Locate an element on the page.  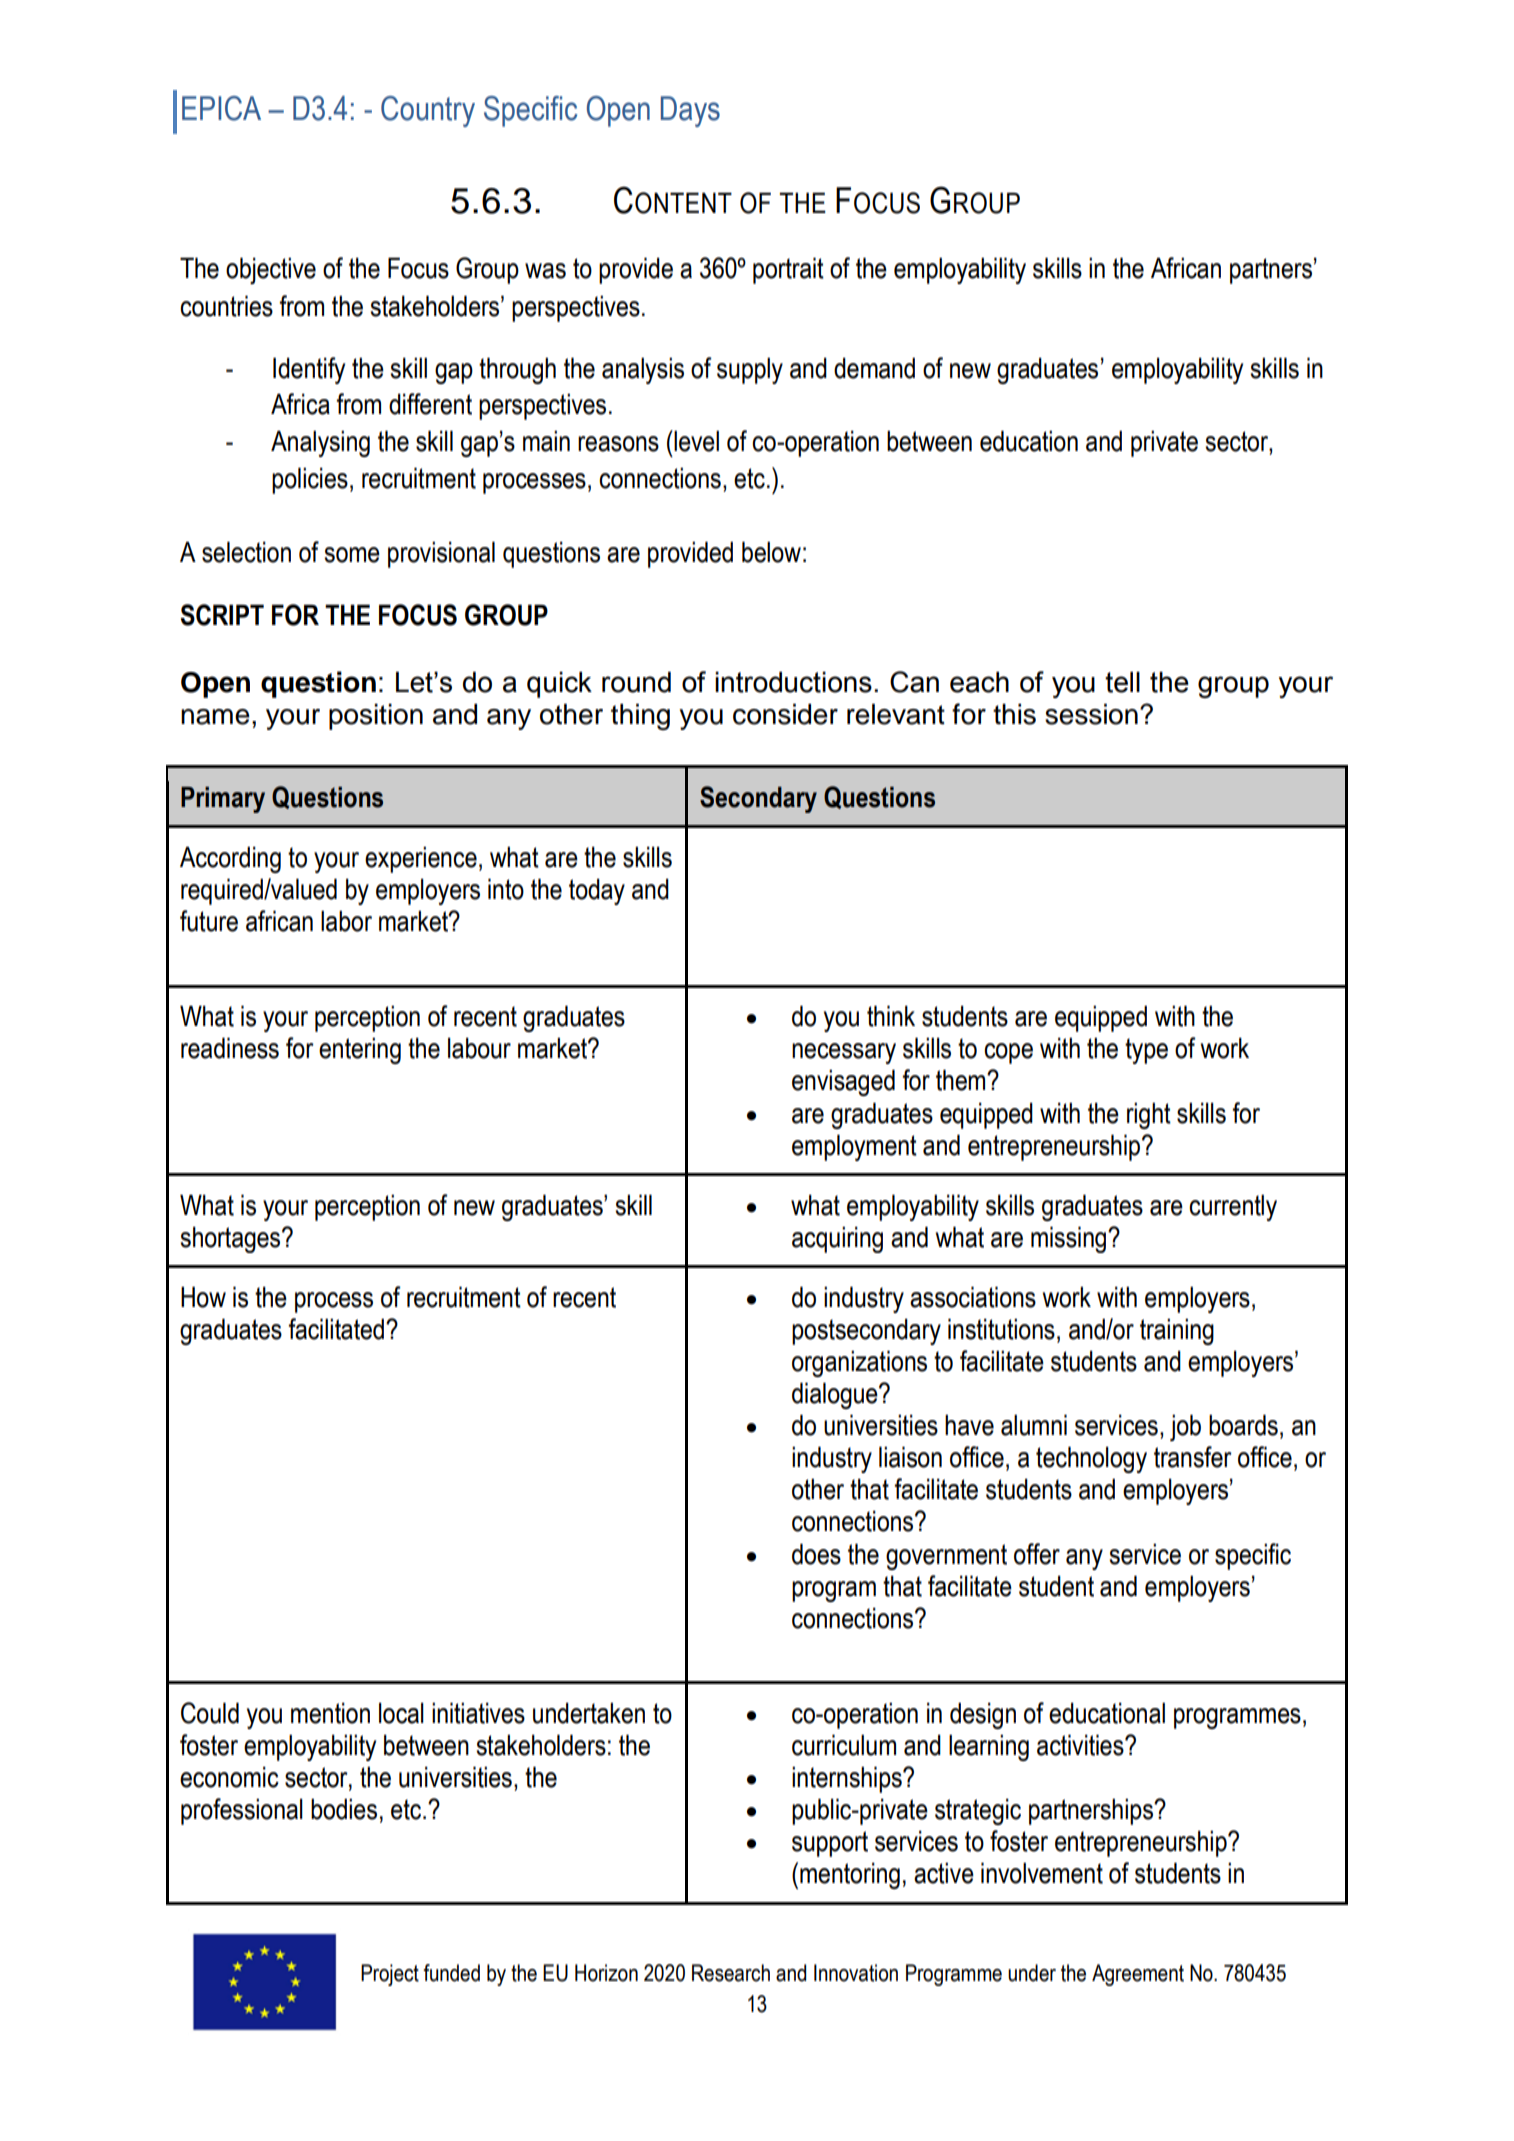
technology is located at coordinates (1091, 1459).
